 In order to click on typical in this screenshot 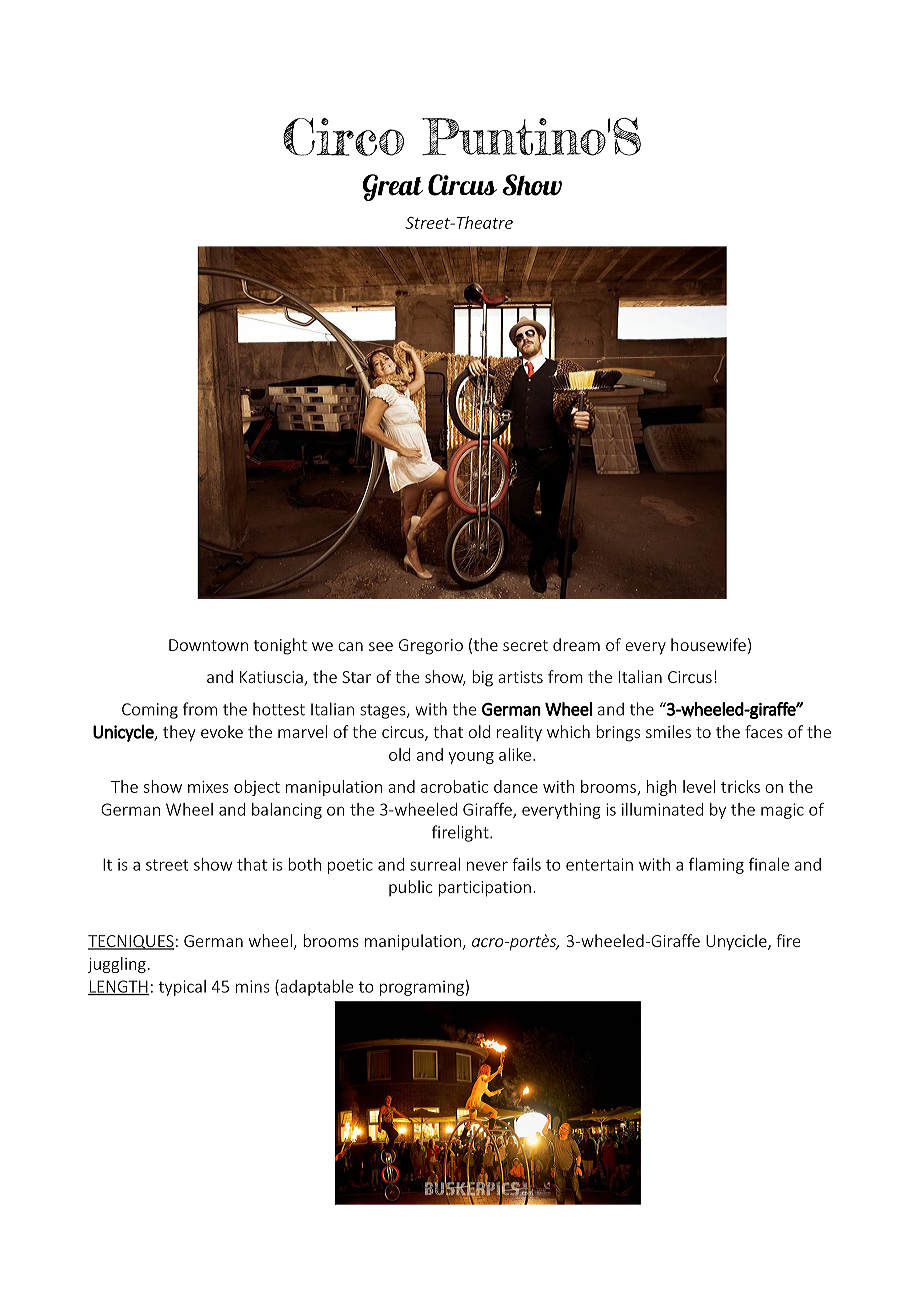, I will do `click(182, 988)`.
